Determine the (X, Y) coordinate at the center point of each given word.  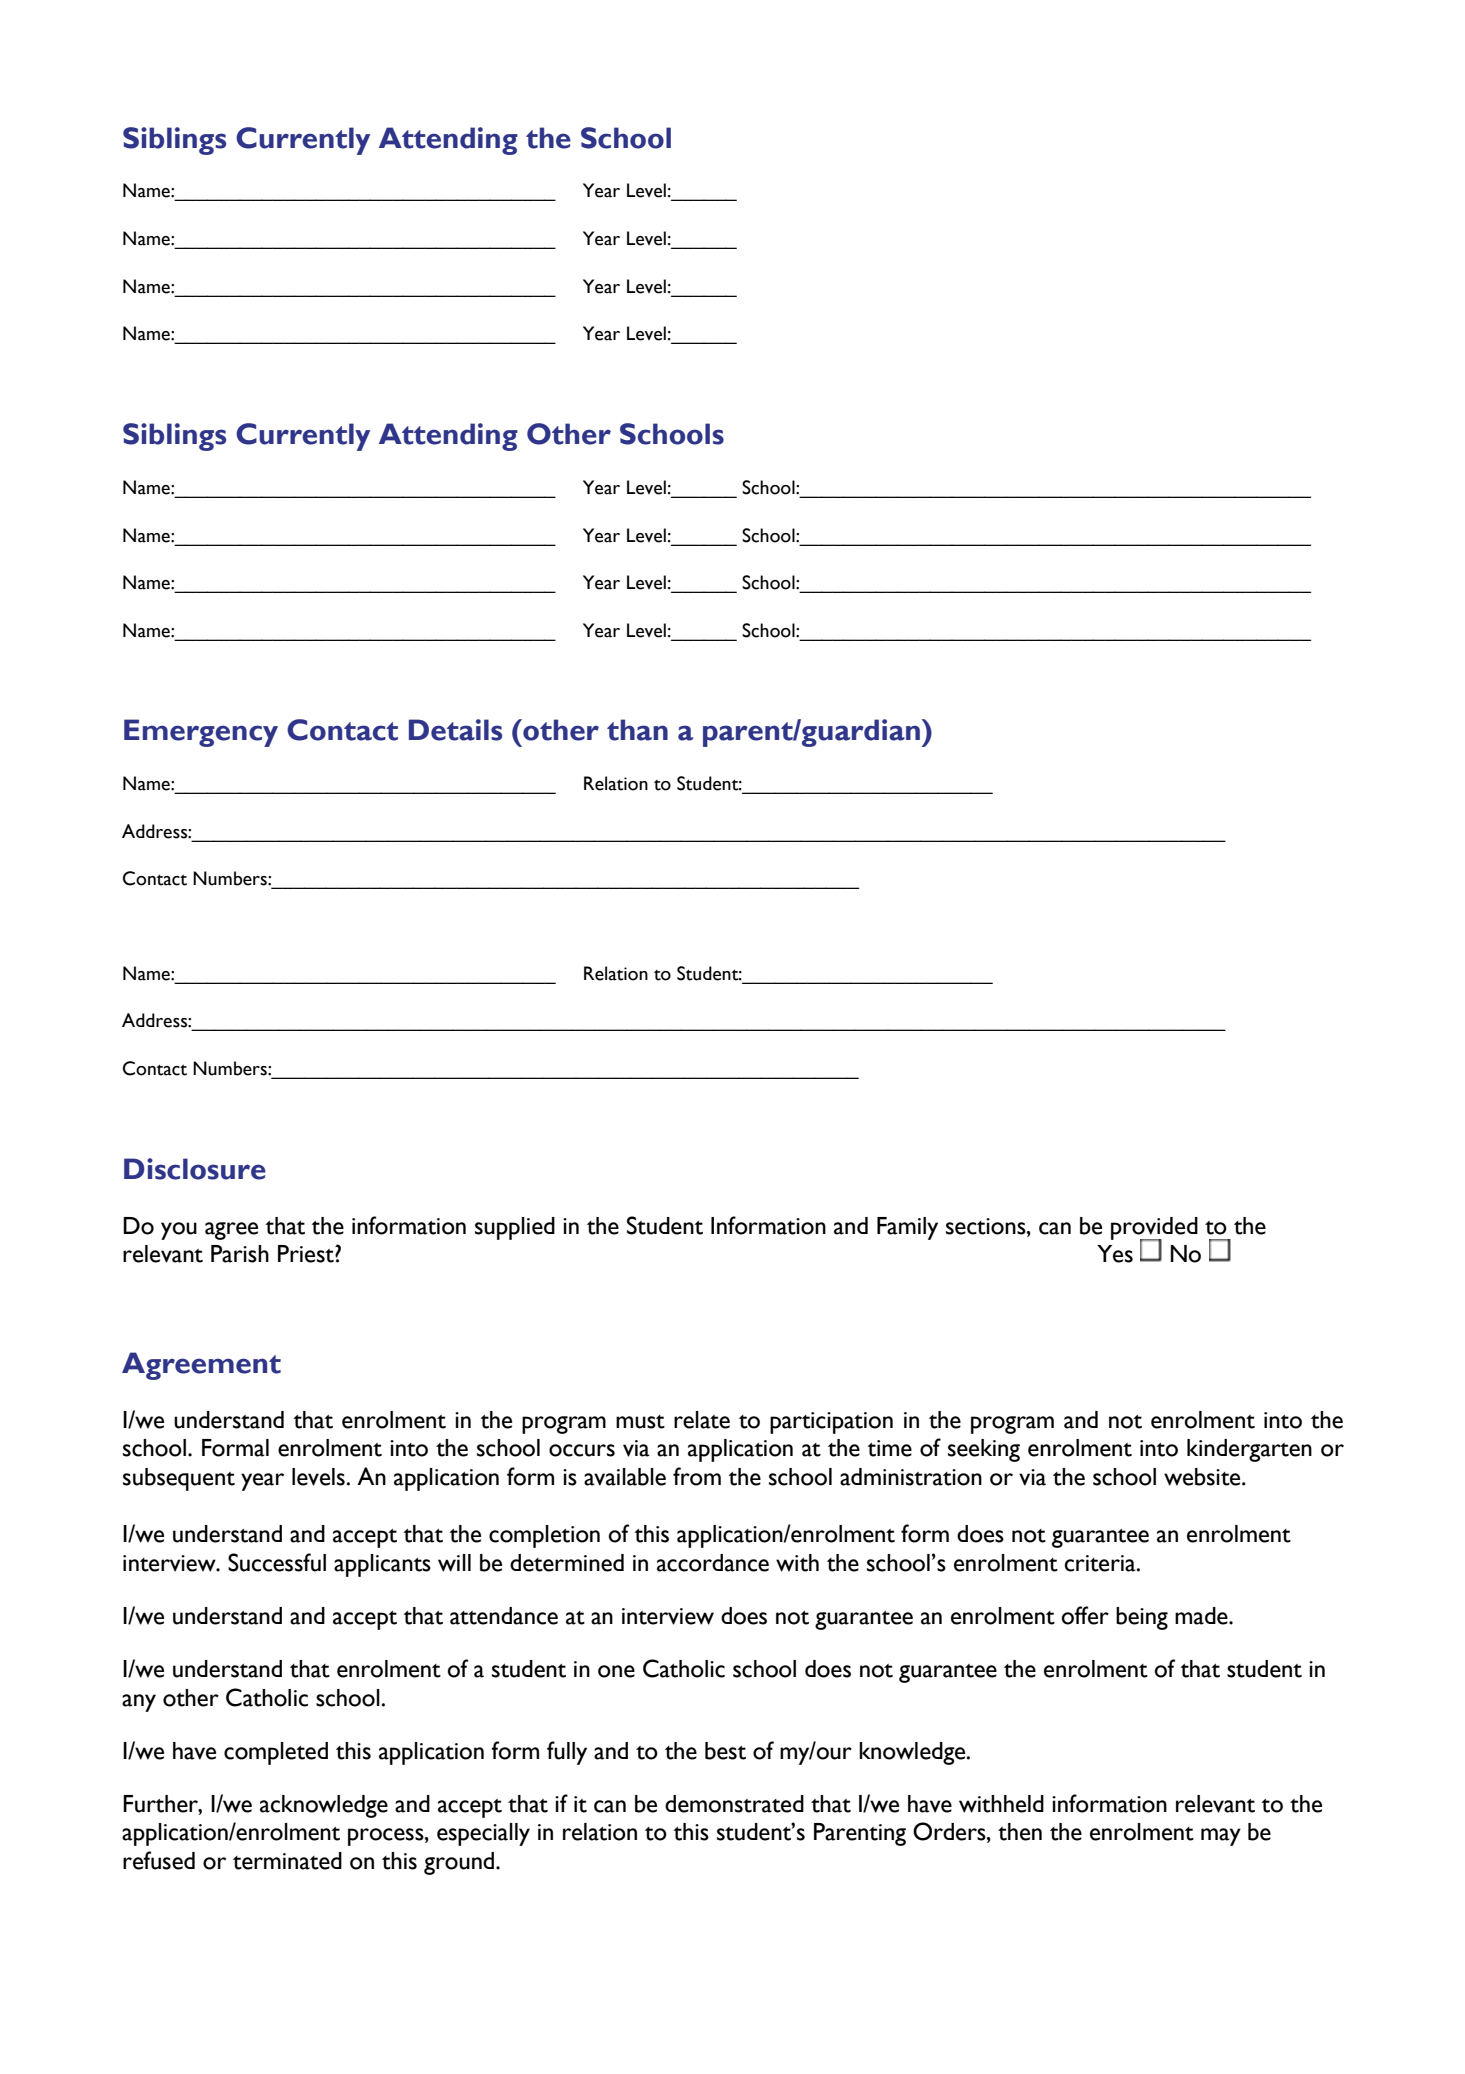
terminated (287, 1861)
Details (455, 730)
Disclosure (195, 1169)
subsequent (179, 1479)
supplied (515, 1228)
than (637, 730)
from (697, 1476)
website (1203, 1477)
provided (1154, 1229)
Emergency (201, 733)
